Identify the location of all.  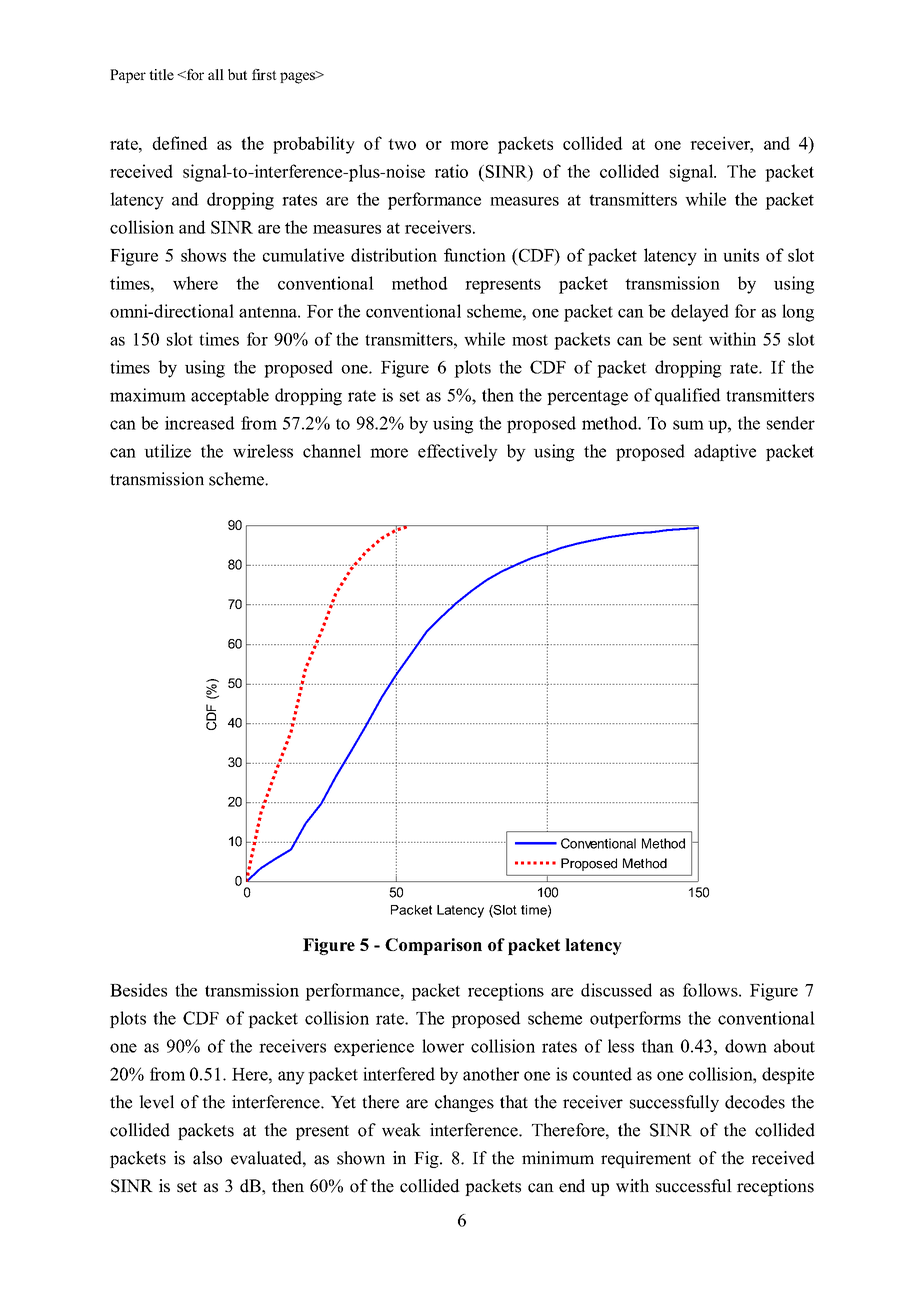
(216, 74).
